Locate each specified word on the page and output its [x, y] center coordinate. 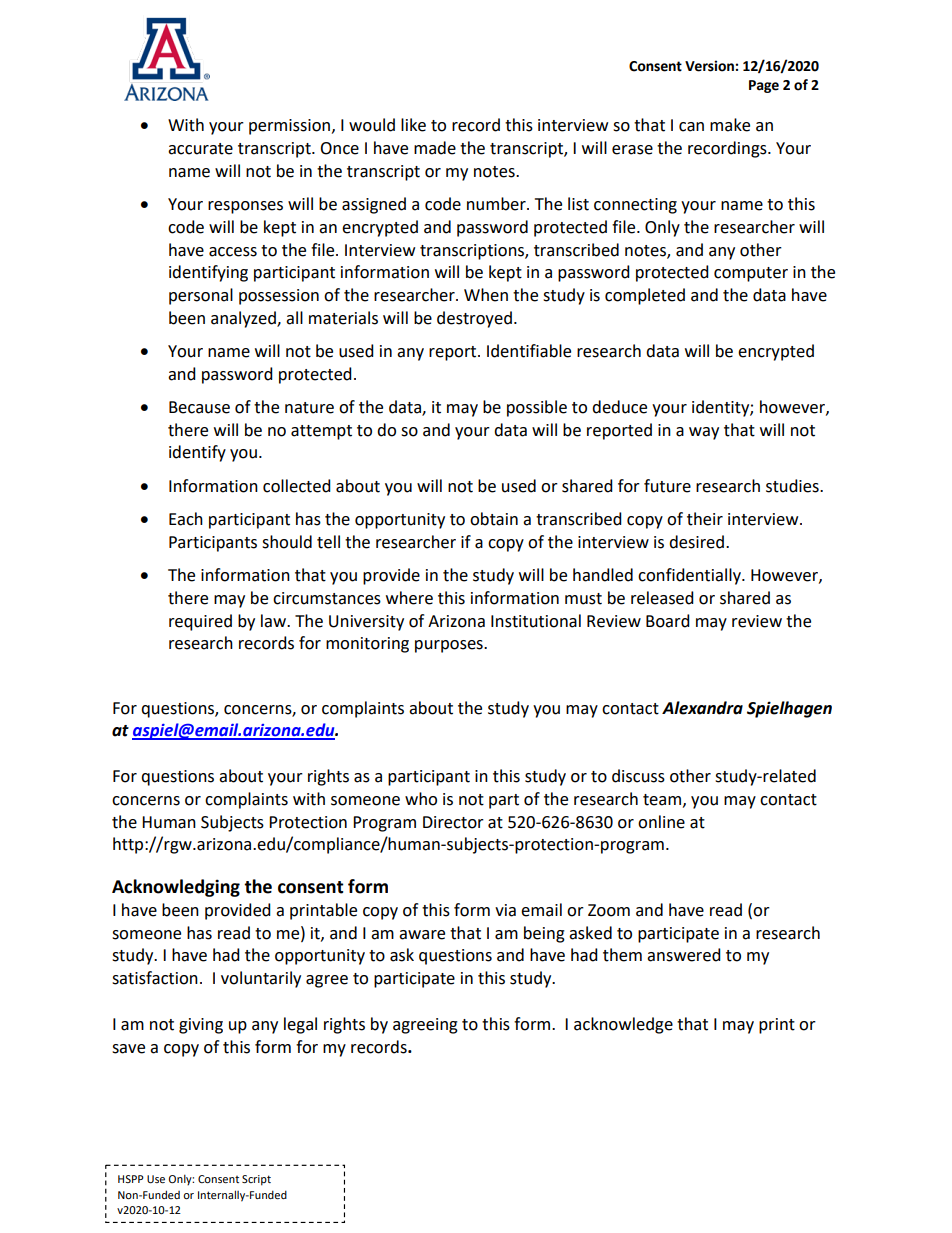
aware [422, 935]
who [421, 799]
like [413, 125]
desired [696, 542]
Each [186, 519]
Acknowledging [176, 888]
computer [751, 274]
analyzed [244, 319]
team [663, 800]
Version [710, 66]
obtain [494, 519]
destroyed [474, 319]
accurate [200, 149]
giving [201, 1026]
